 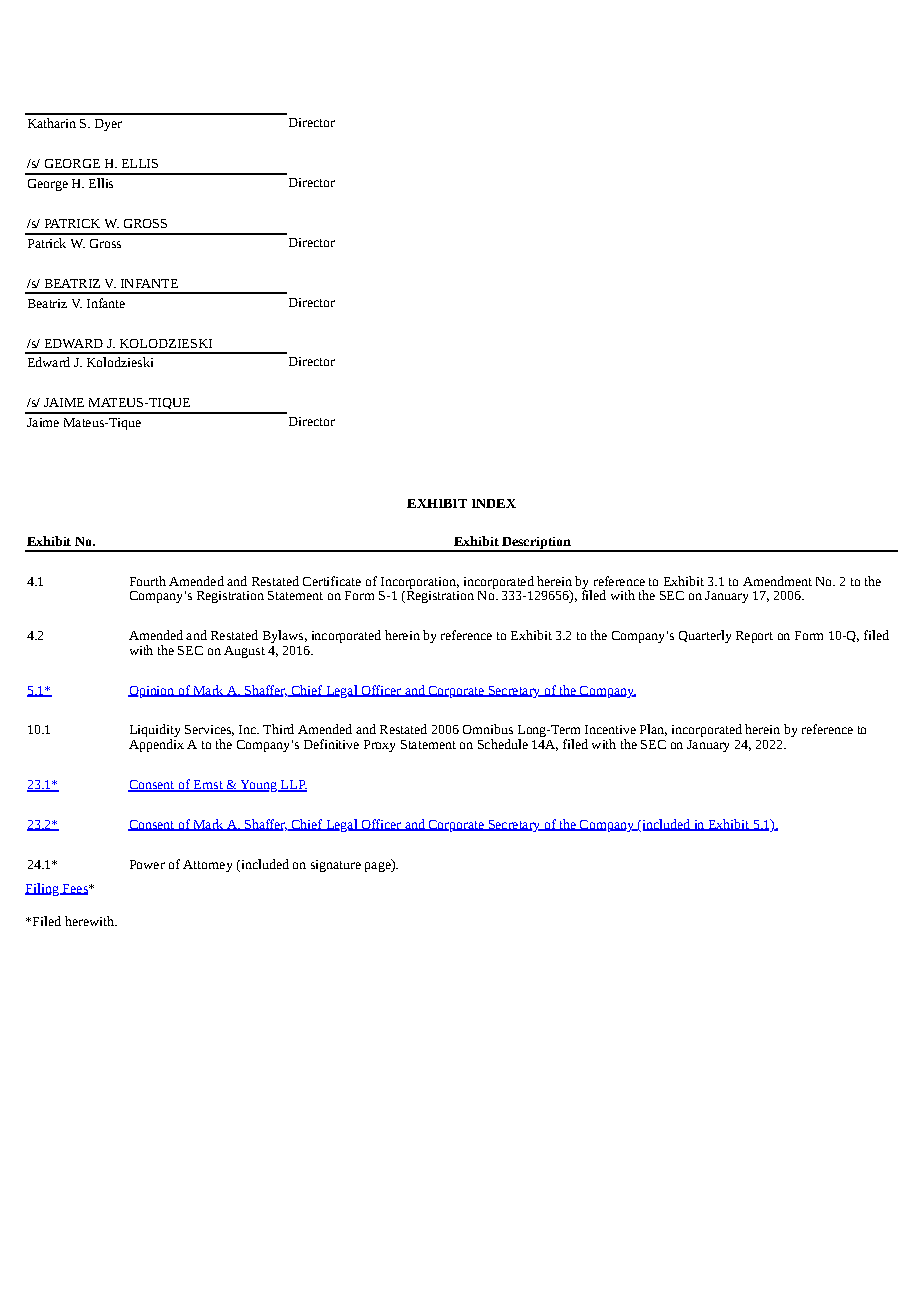 What do you see at coordinates (488, 729) in the document?
I see `Omnibus` at bounding box center [488, 729].
